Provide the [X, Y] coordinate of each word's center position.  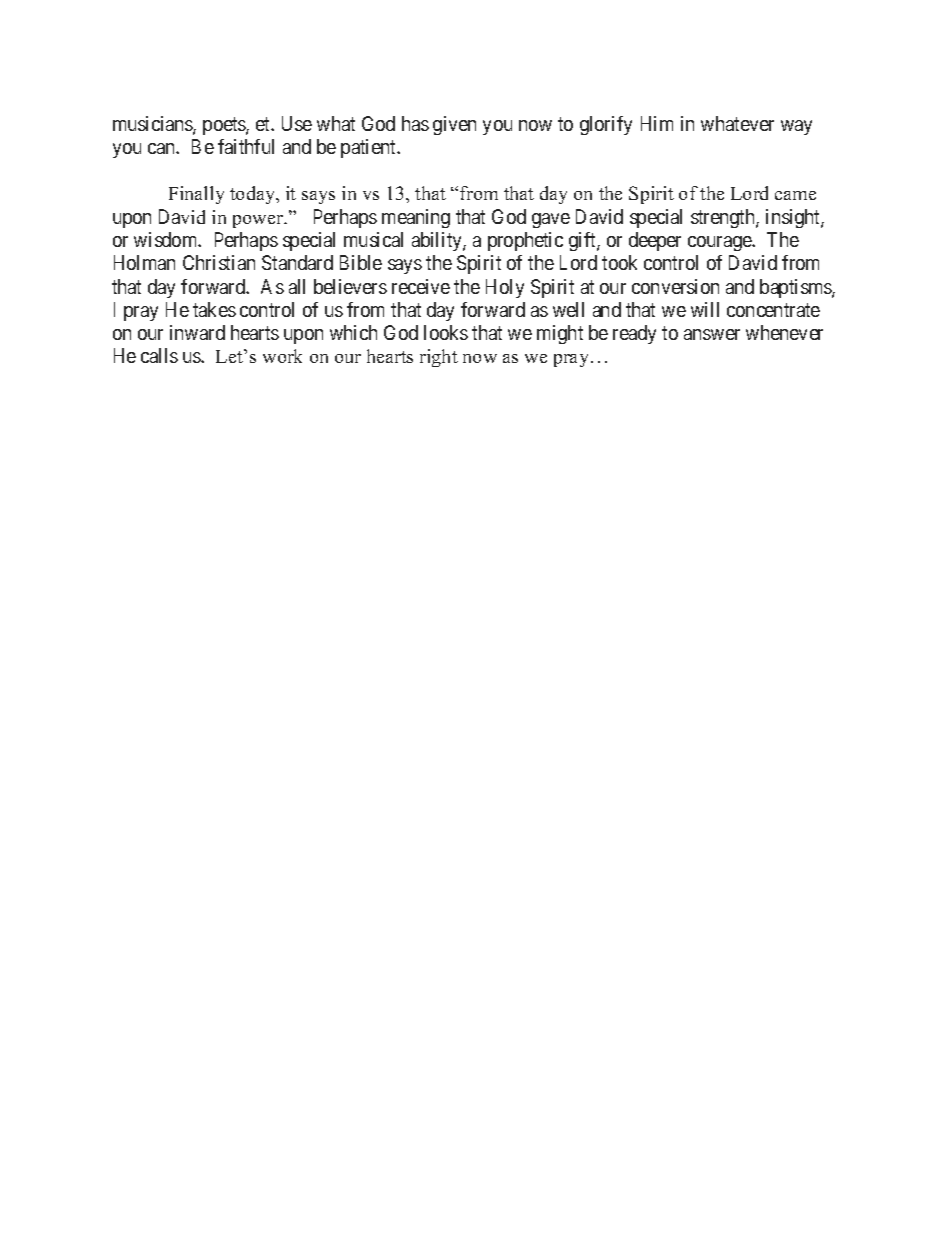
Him [657, 123]
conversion [675, 286]
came [795, 195]
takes [214, 309]
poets [225, 126]
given [454, 125]
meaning [416, 218]
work [282, 356]
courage [720, 243]
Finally [196, 195]
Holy [505, 288]
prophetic [525, 241]
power [259, 221]
